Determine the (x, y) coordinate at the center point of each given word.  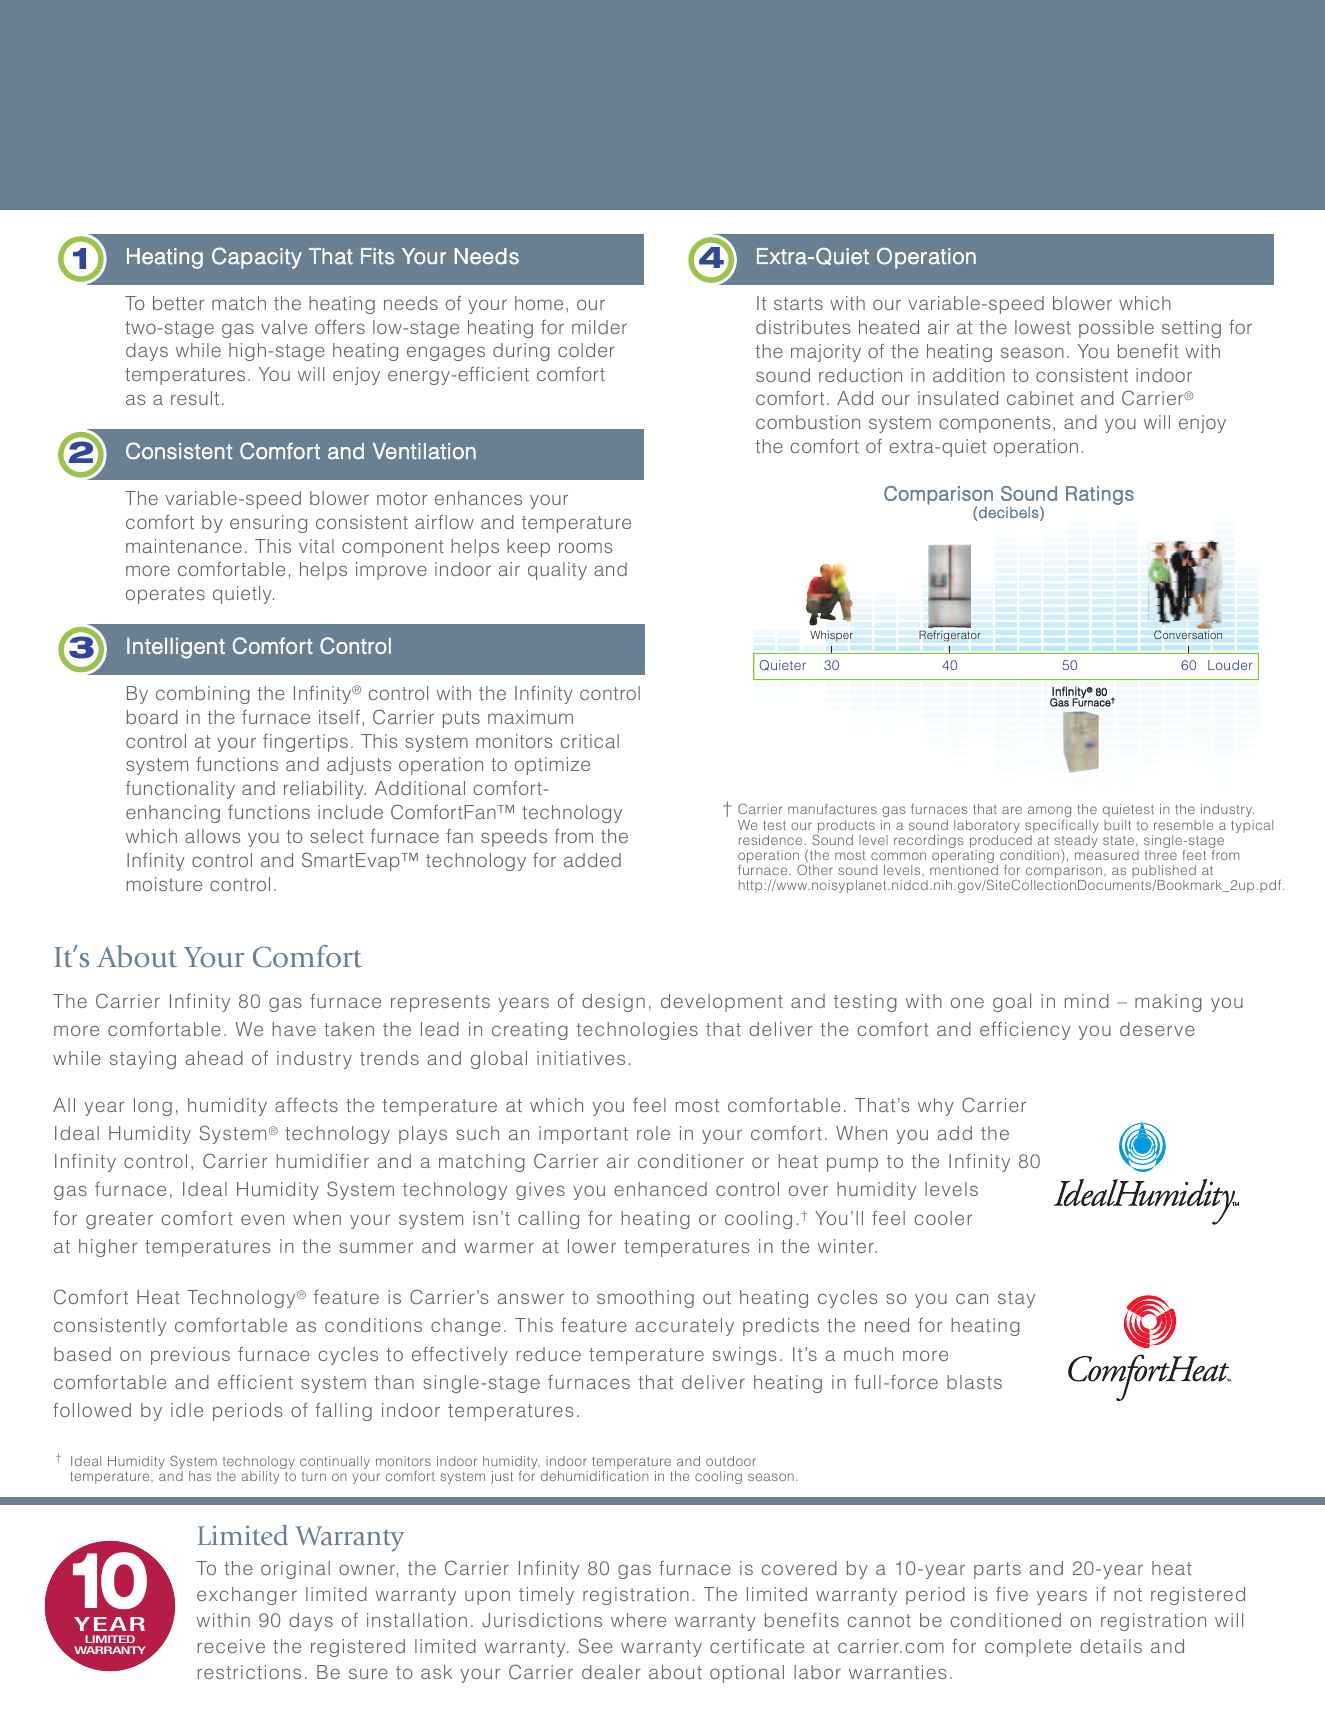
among (1049, 811)
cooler (943, 1218)
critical (590, 741)
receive (231, 1646)
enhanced (660, 1189)
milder (599, 327)
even (262, 1219)
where (638, 1620)
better (178, 303)
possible (1116, 329)
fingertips (305, 743)
